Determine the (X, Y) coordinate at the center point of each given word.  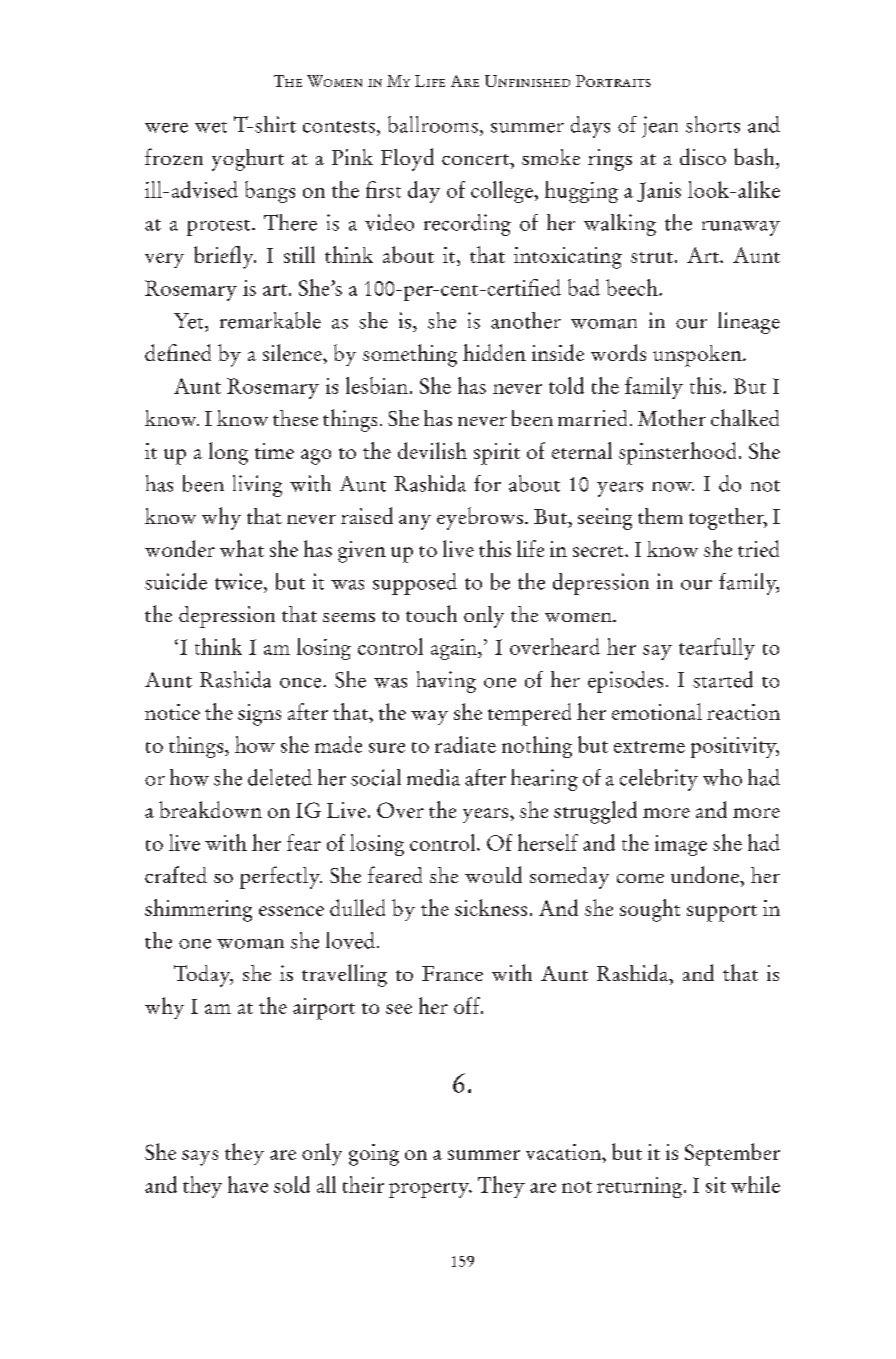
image (681, 845)
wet (211, 127)
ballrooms (433, 124)
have (248, 1184)
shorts (713, 124)
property (430, 1190)
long (228, 453)
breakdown (210, 809)
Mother (672, 417)
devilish (432, 450)
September (732, 1154)
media (433, 777)
